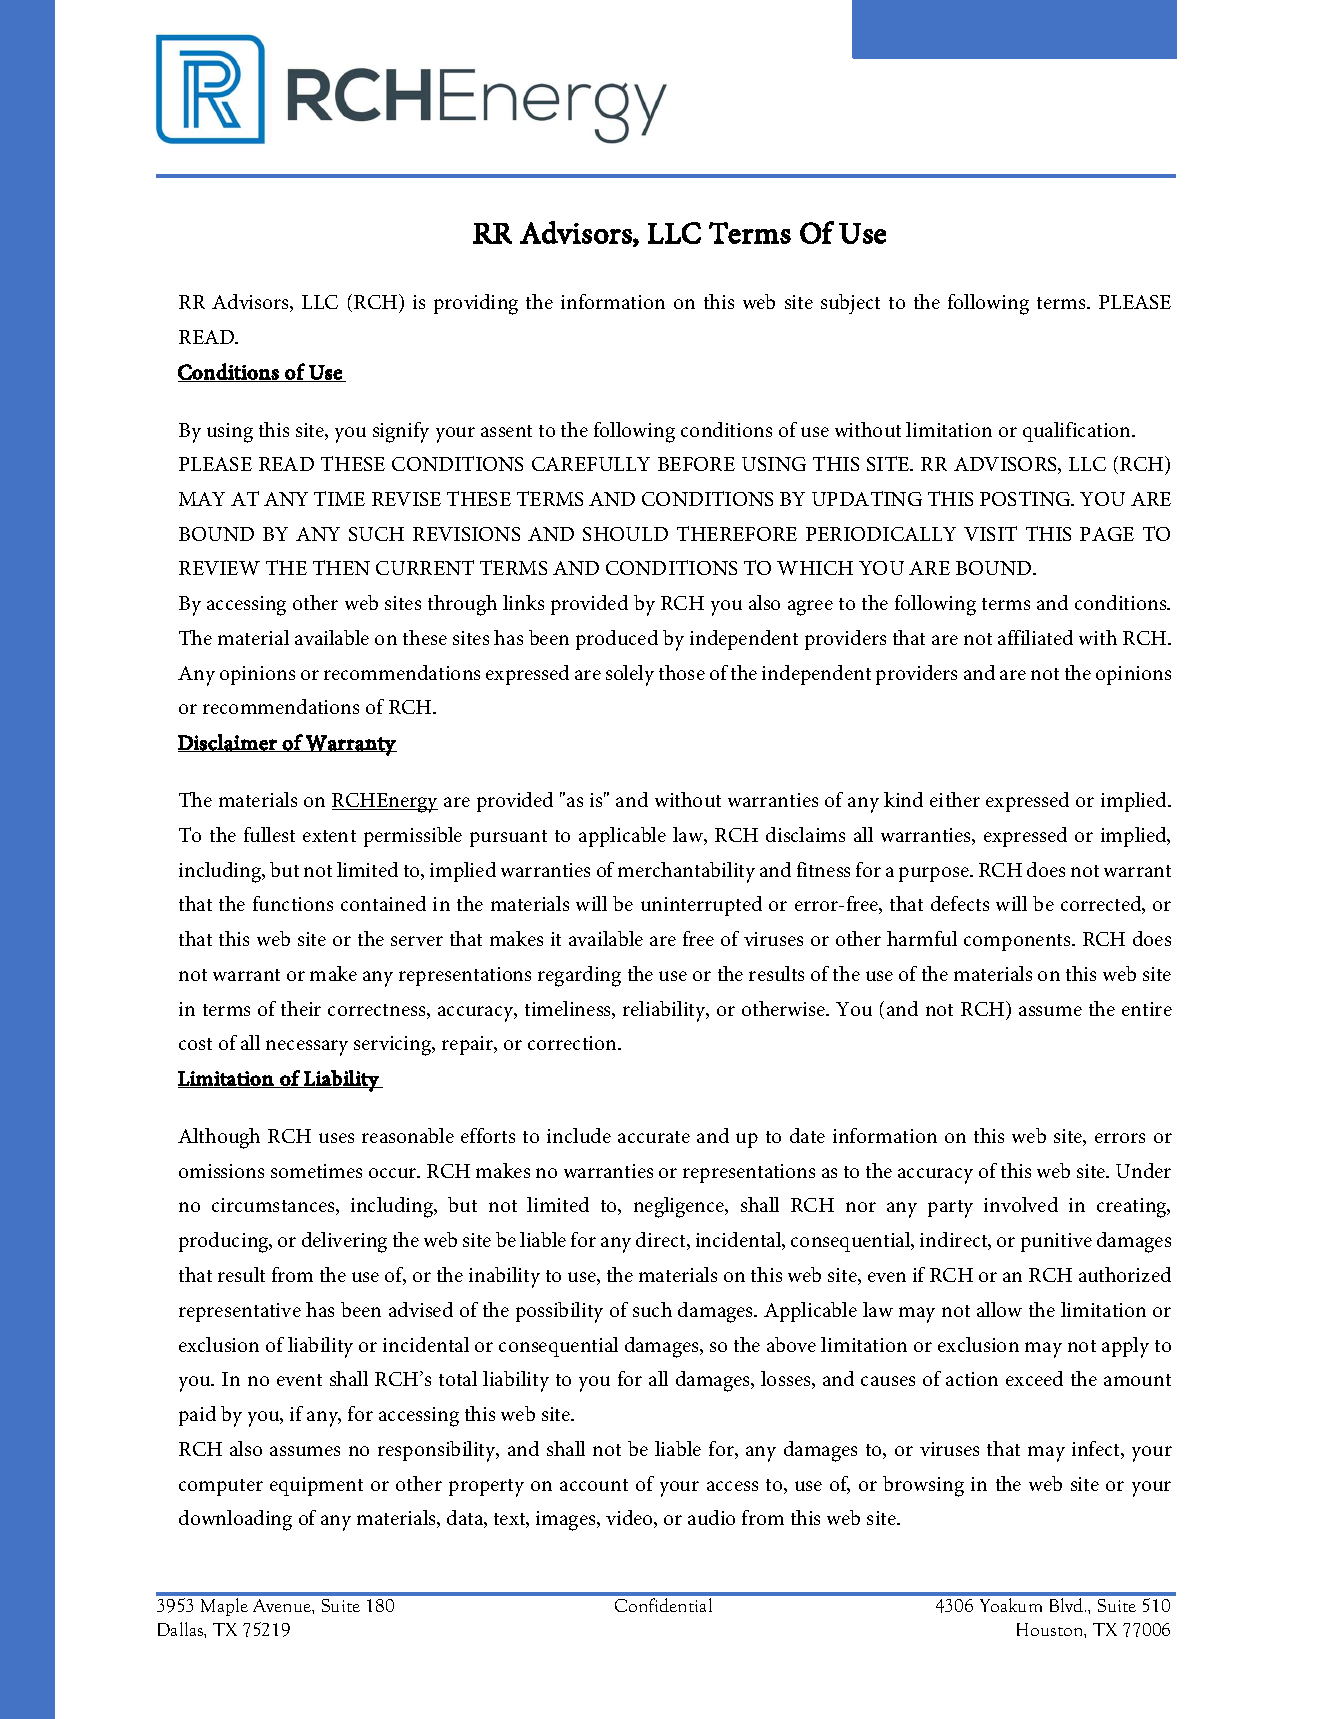 The width and height of the screenshot is (1328, 1719). I want to click on those, so click(682, 672).
